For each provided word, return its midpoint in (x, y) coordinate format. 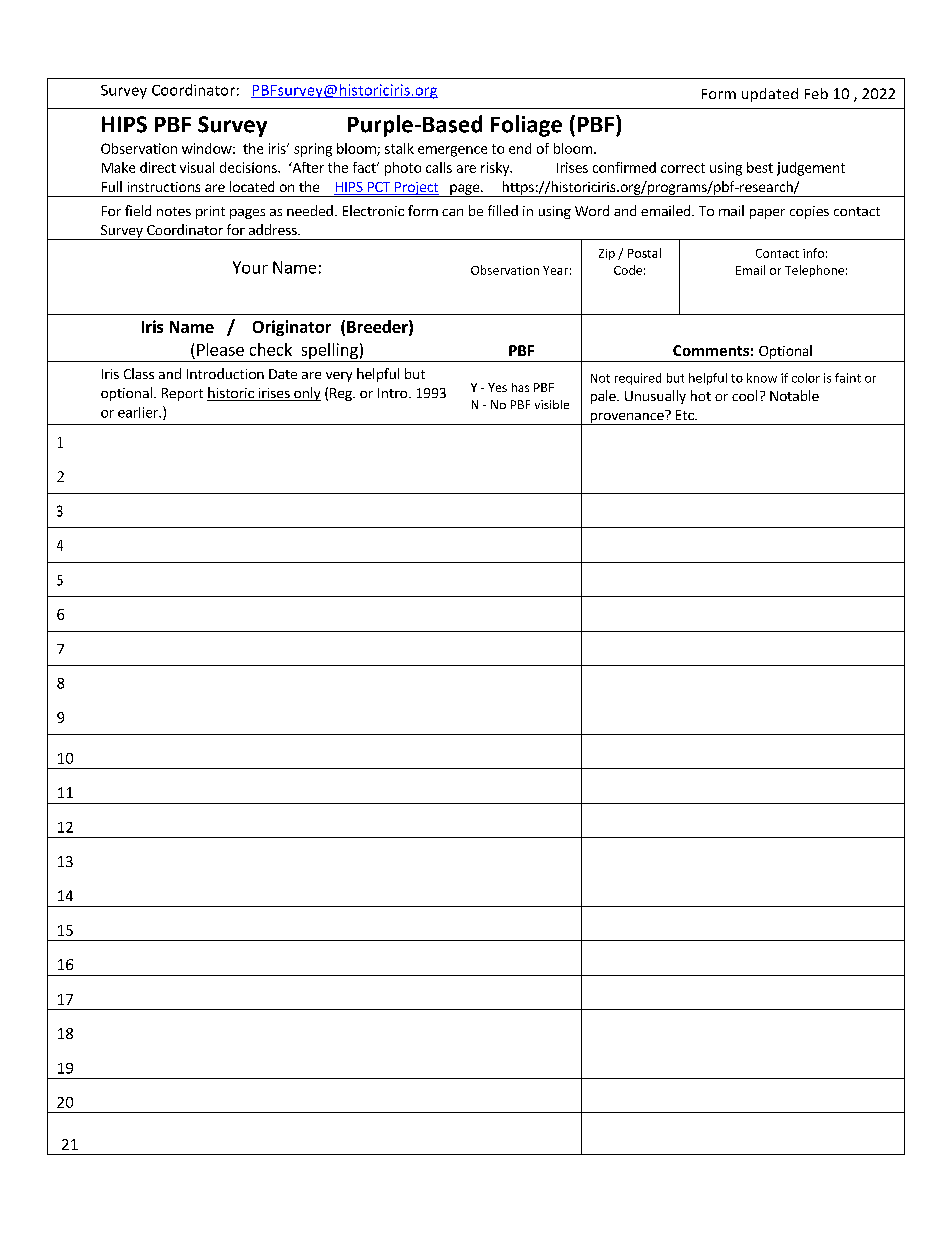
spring (313, 150)
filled (503, 210)
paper (767, 214)
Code (628, 270)
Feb (816, 93)
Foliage (526, 126)
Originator (292, 328)
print (210, 212)
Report (182, 394)
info (813, 253)
